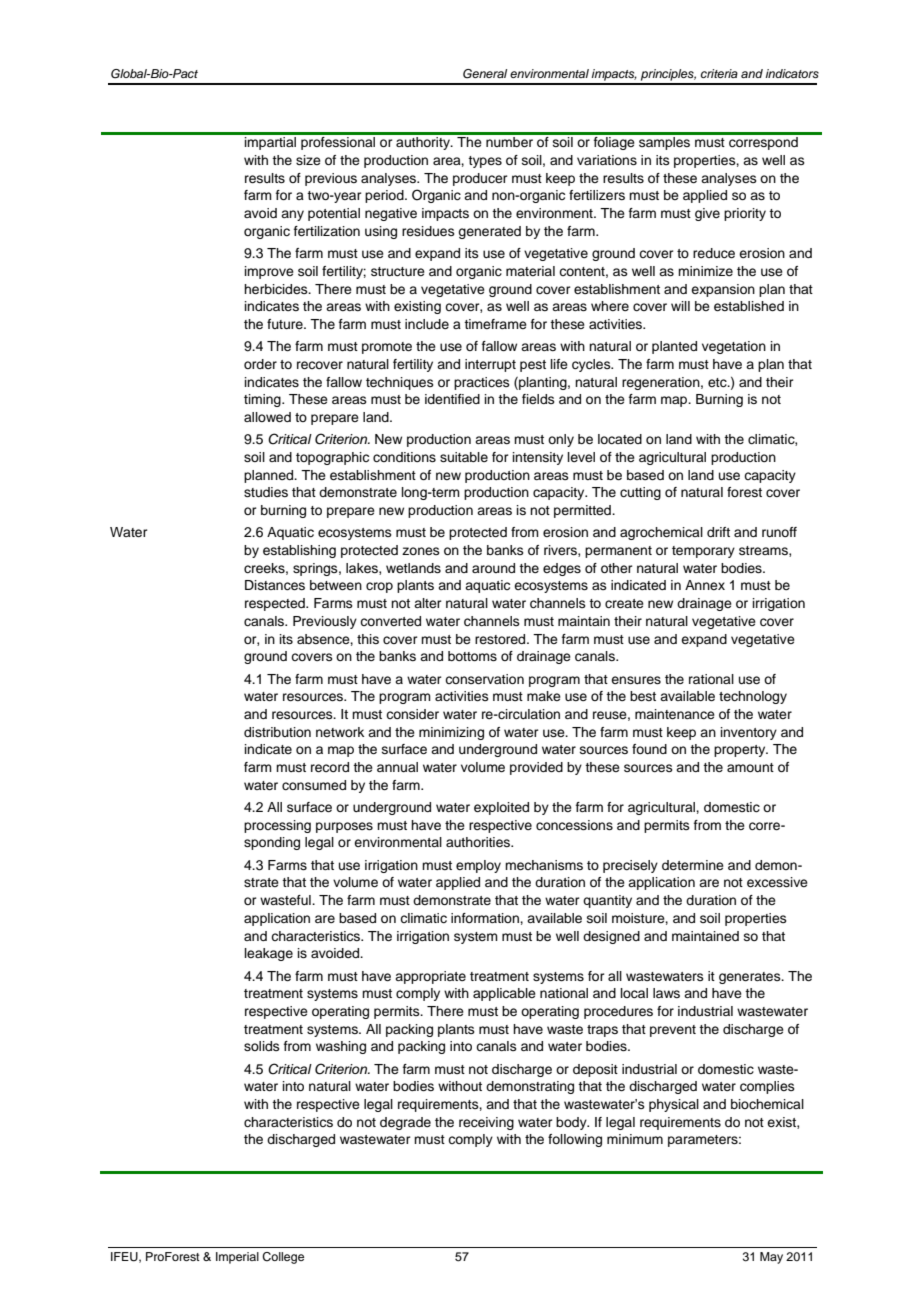 The image size is (924, 1308). What do you see at coordinates (283, 1258) in the screenshot?
I see `College` at bounding box center [283, 1258].
